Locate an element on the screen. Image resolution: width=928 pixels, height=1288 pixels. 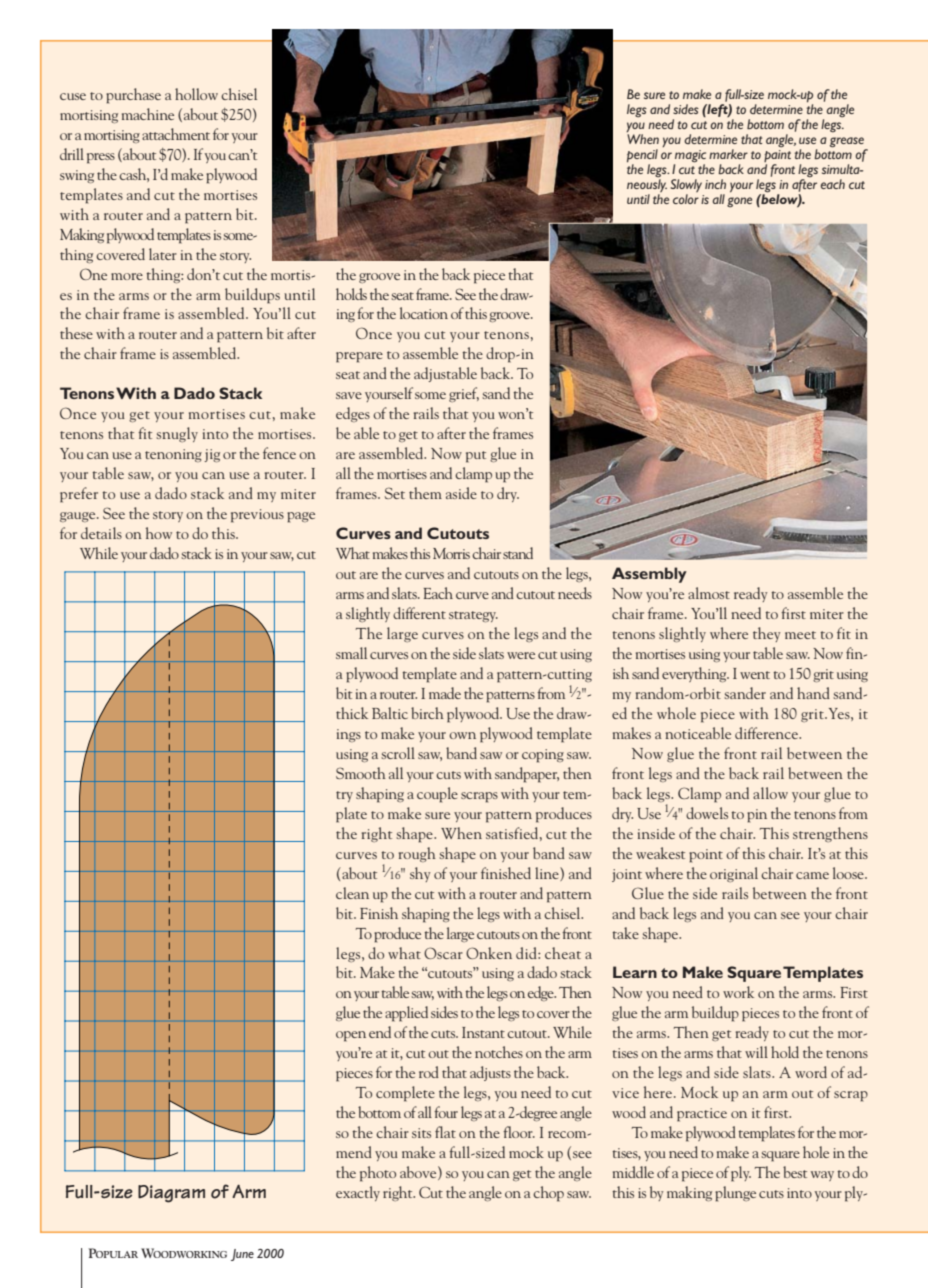
almost is located at coordinates (709, 593).
